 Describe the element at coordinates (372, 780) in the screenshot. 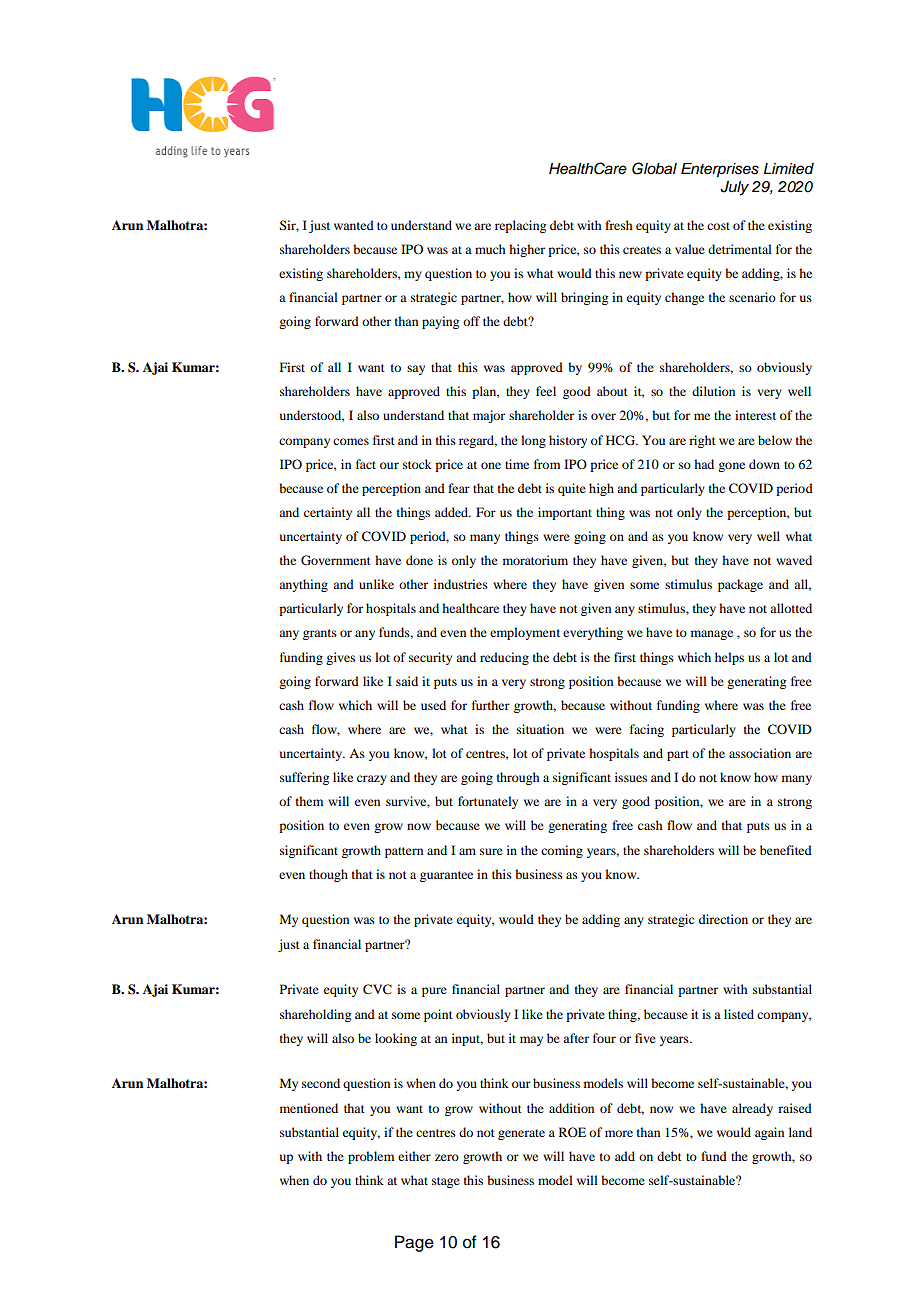

I see `crazy` at that location.
